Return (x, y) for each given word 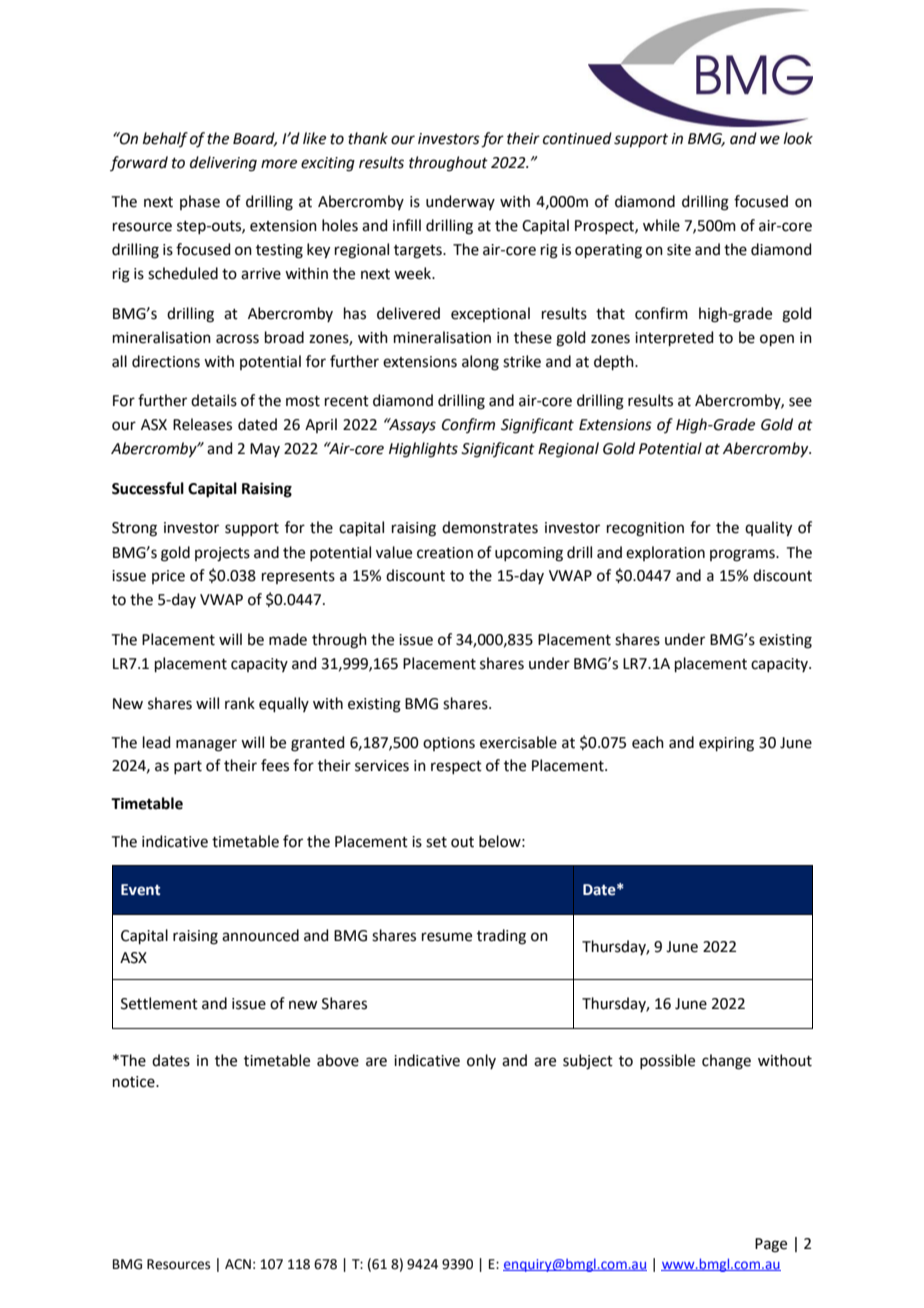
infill (407, 225)
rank (240, 703)
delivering (223, 164)
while (661, 225)
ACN (238, 1264)
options (449, 744)
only (481, 1061)
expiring (726, 744)
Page (771, 1245)
